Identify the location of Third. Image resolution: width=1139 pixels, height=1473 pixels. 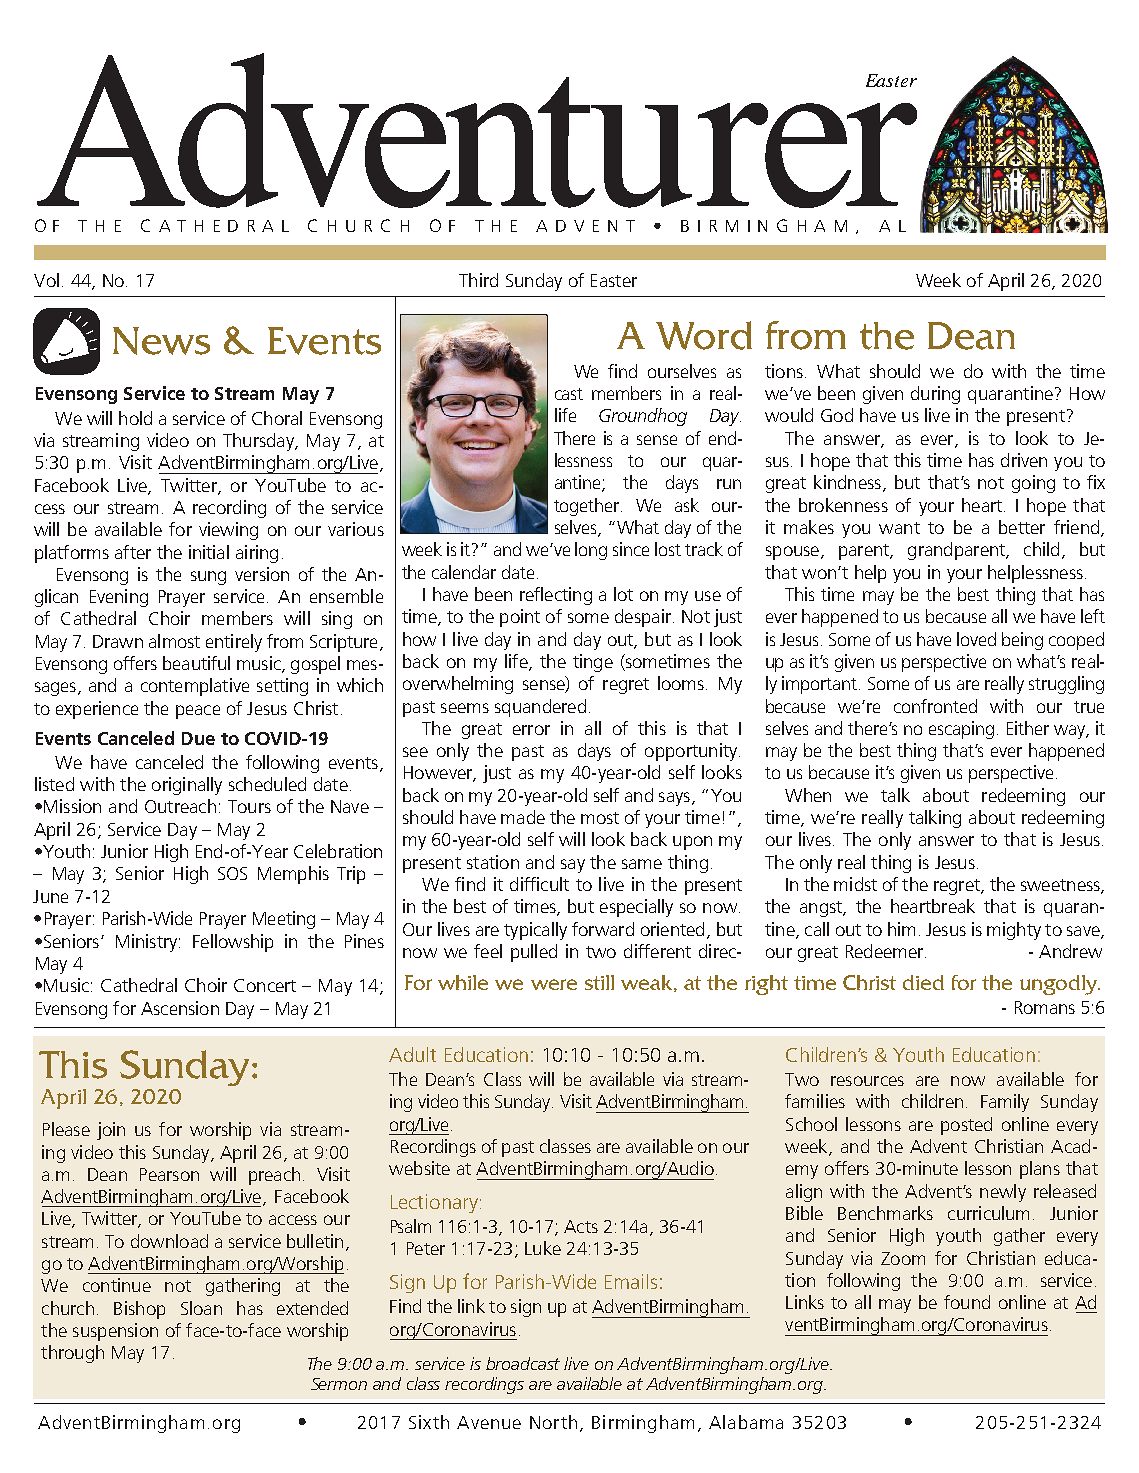
(478, 280).
